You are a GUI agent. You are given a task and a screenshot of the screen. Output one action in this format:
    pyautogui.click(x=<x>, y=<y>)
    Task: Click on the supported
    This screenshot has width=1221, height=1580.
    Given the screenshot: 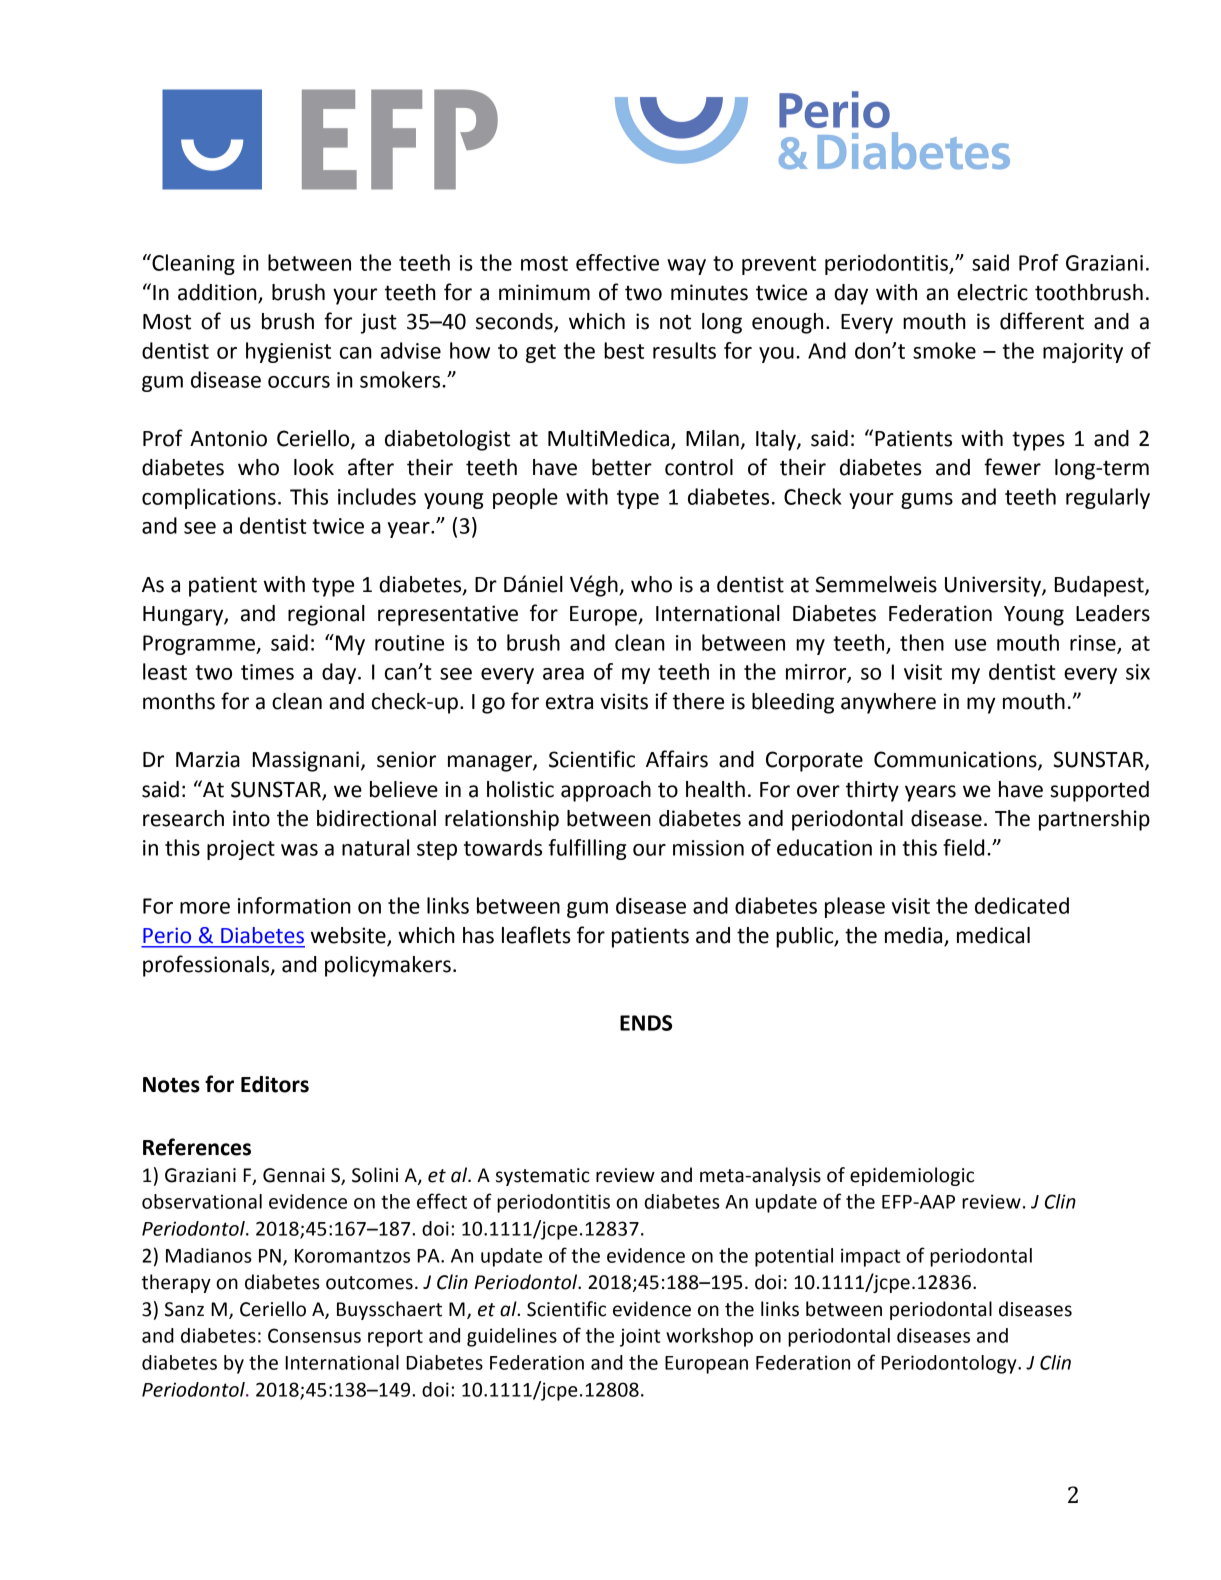 What is the action you would take?
    pyautogui.click(x=1099, y=791)
